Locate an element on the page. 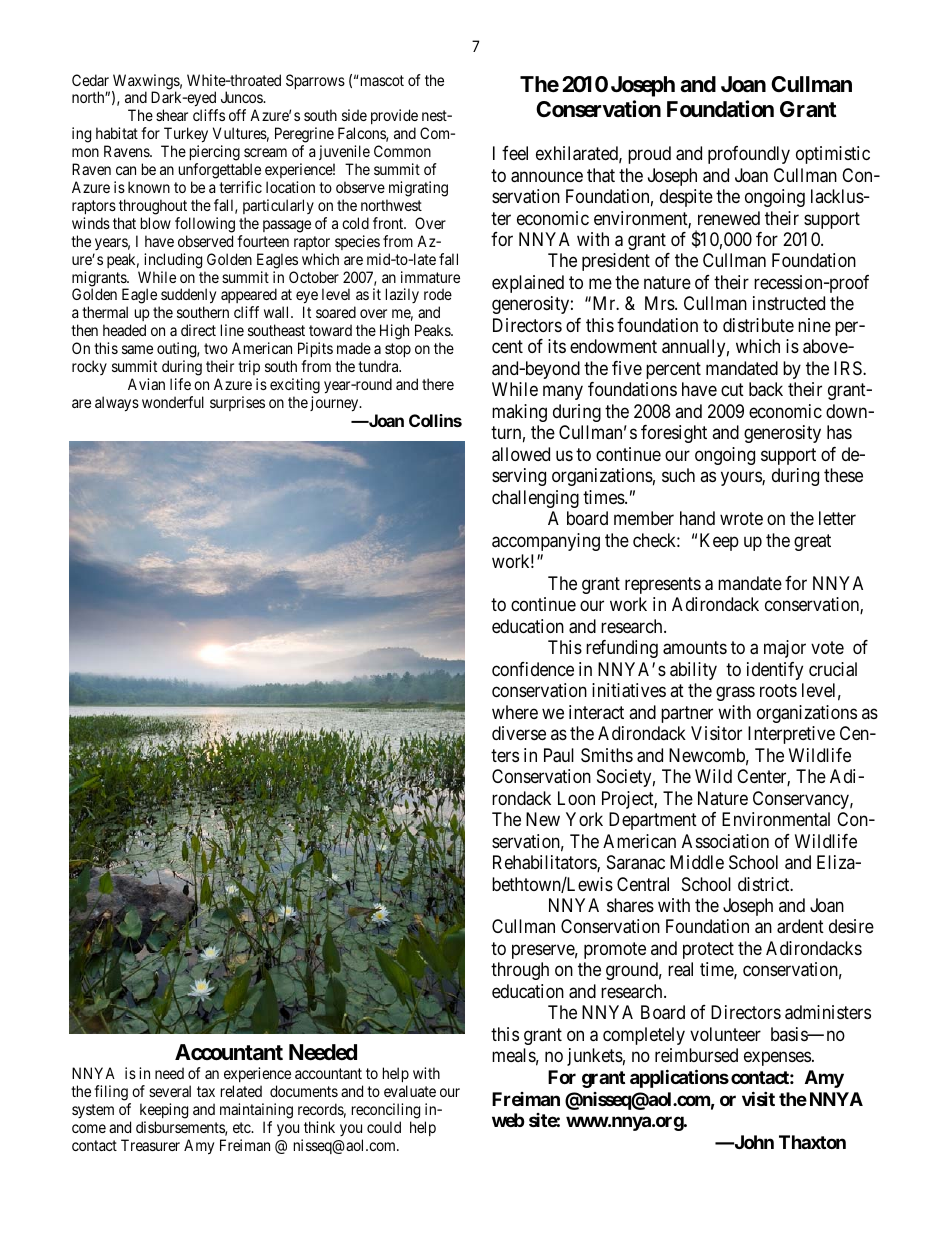  yours is located at coordinates (742, 479).
